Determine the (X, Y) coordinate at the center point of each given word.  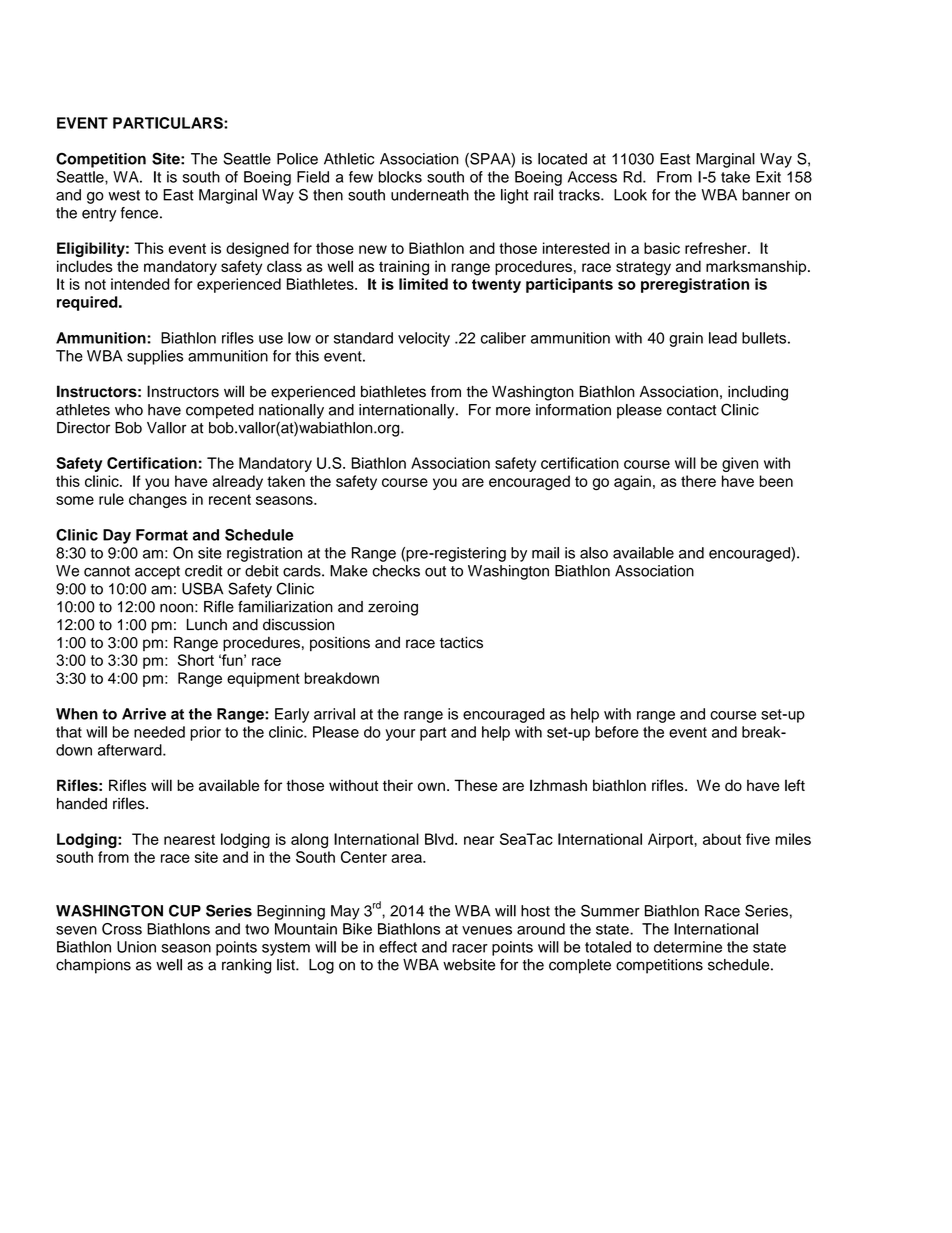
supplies (155, 357)
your (400, 735)
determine (688, 947)
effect (398, 947)
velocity (424, 339)
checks (396, 571)
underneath (430, 195)
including (758, 393)
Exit (768, 177)
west (124, 195)
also (594, 553)
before (616, 732)
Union (136, 947)
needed (159, 732)
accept (157, 573)
